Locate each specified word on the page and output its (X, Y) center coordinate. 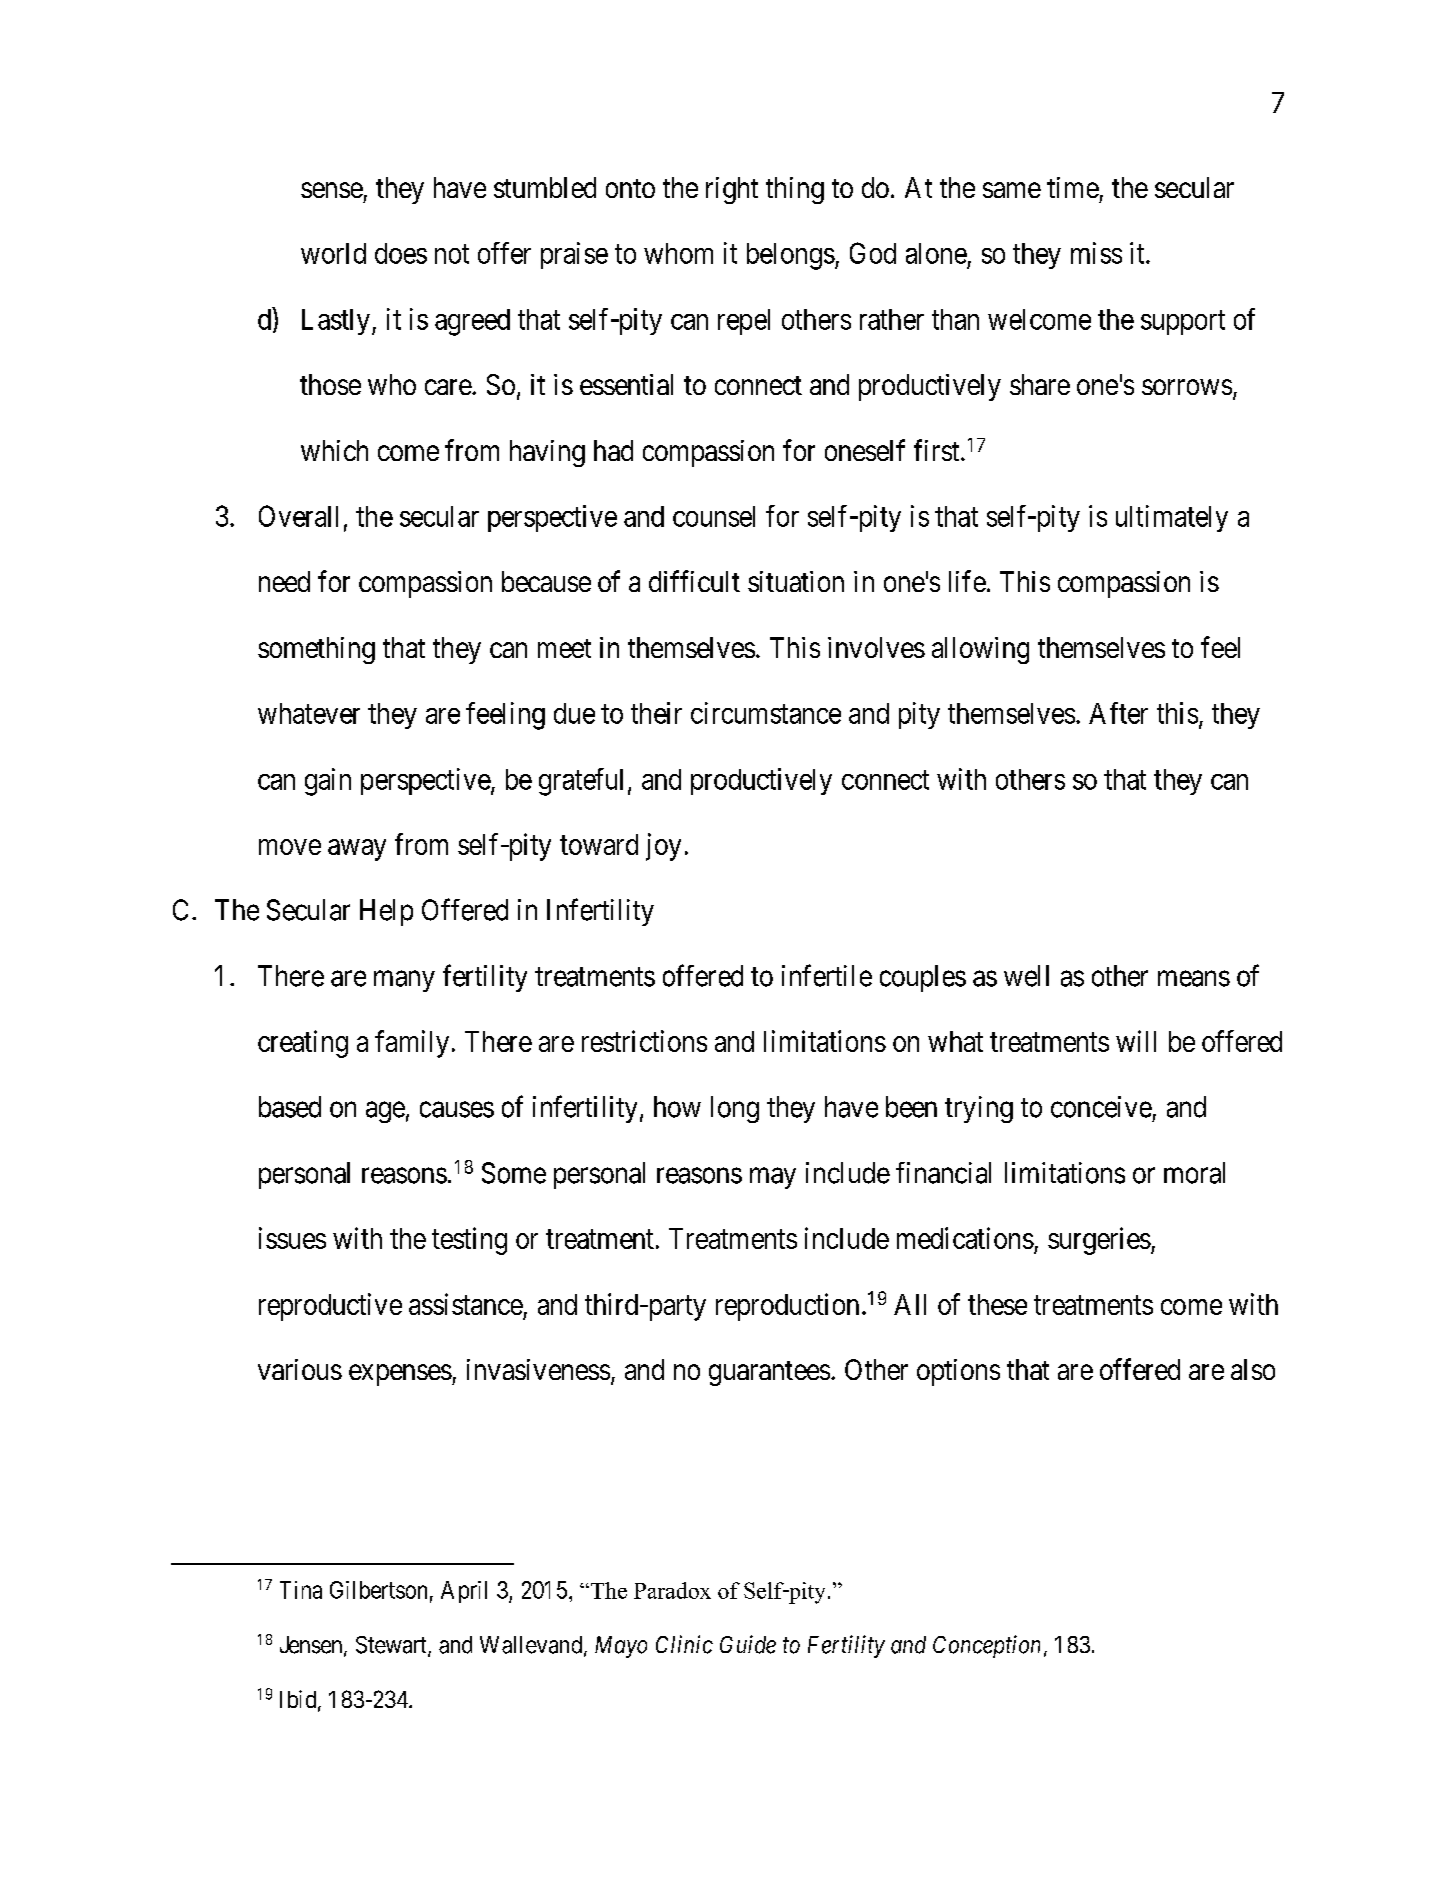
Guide (748, 1644)
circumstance (766, 713)
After (1118, 713)
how (677, 1107)
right (732, 190)
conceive (1101, 1107)
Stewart (392, 1646)
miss (1096, 253)
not (452, 254)
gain (328, 782)
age (385, 1112)
